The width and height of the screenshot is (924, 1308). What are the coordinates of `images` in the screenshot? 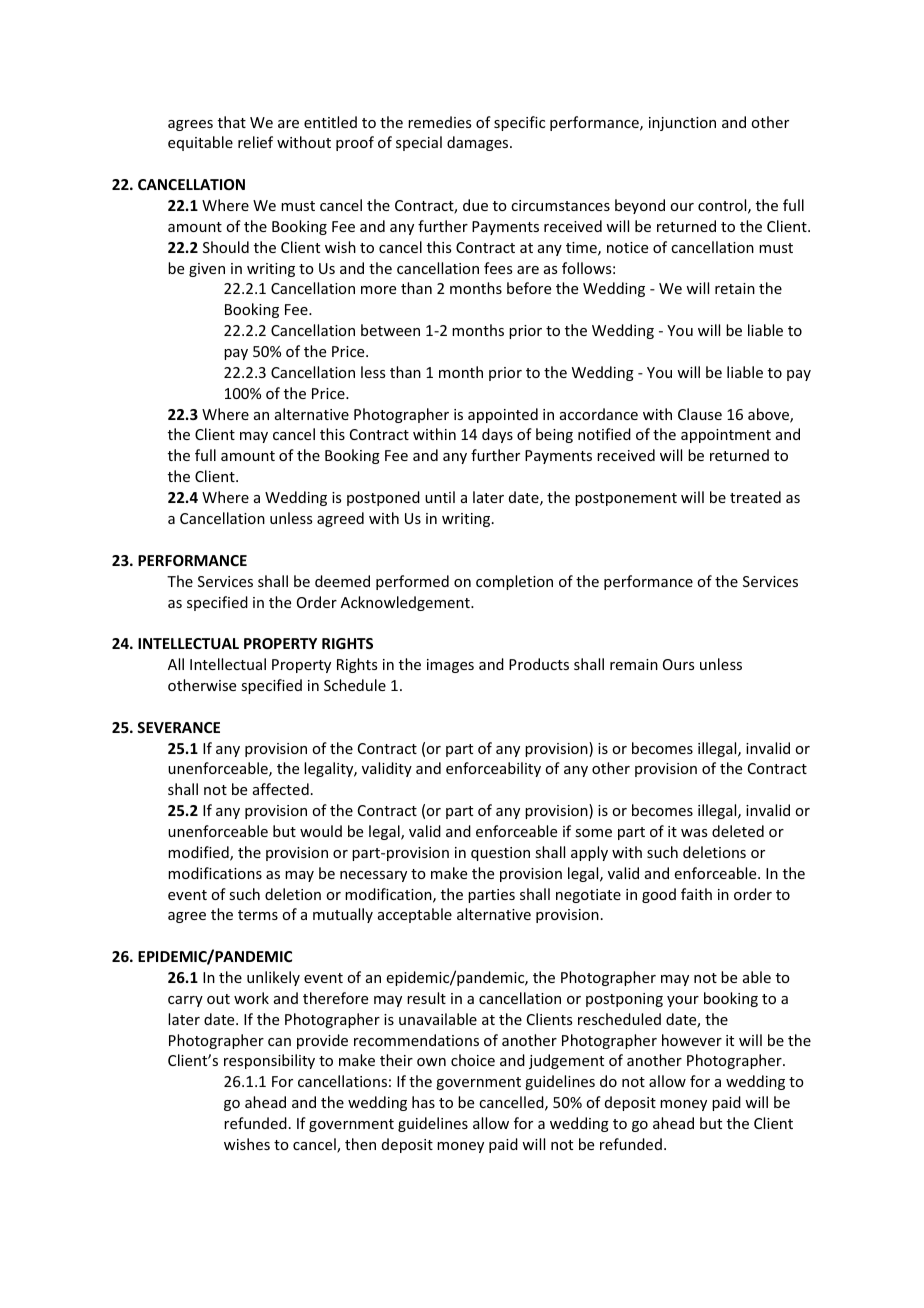 It's located at (450, 666).
